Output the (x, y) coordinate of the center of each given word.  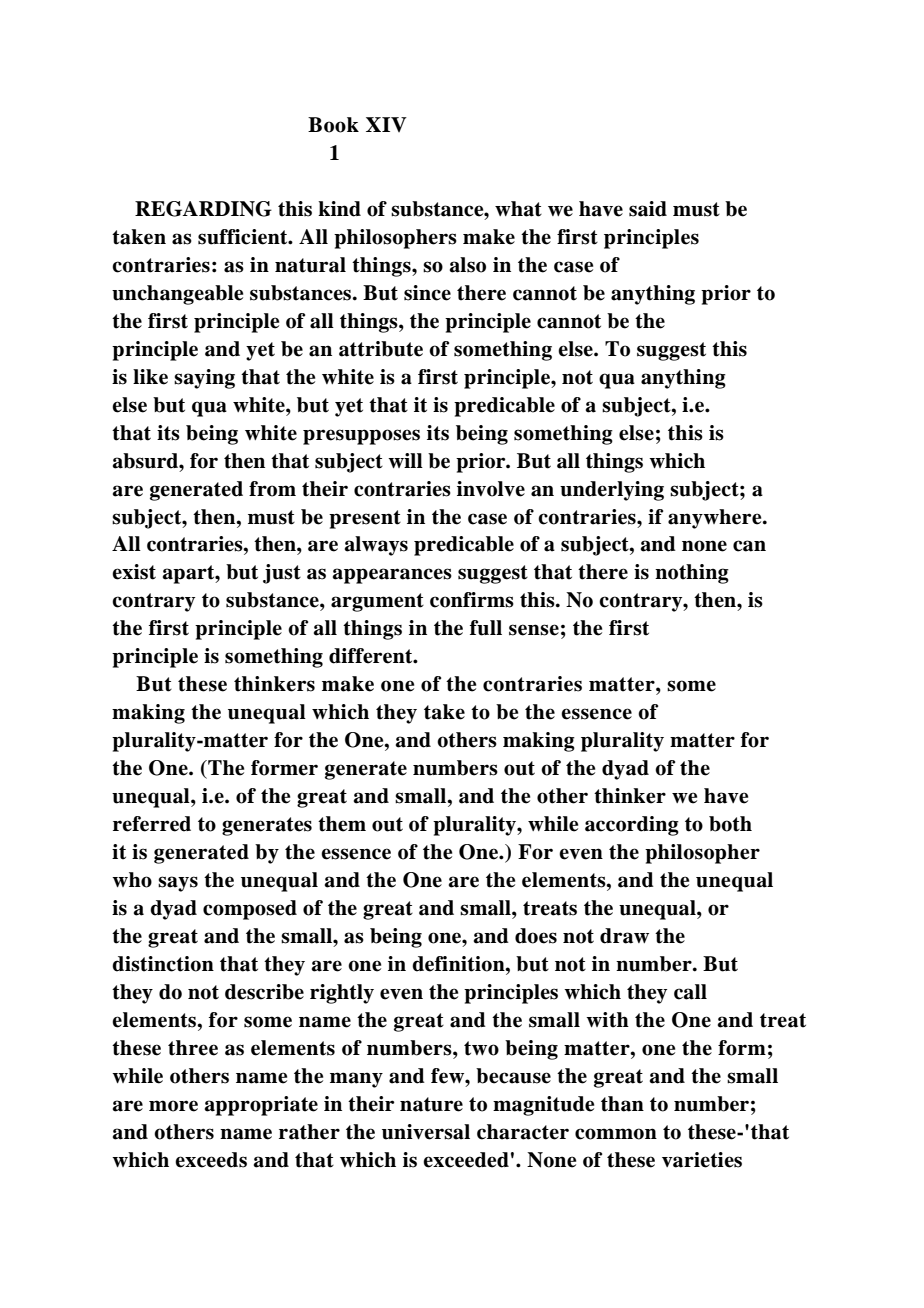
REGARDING (203, 209)
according (632, 826)
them (342, 824)
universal (426, 1132)
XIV (386, 124)
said (648, 209)
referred (152, 824)
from (272, 489)
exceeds (211, 1160)
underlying (612, 491)
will (405, 460)
